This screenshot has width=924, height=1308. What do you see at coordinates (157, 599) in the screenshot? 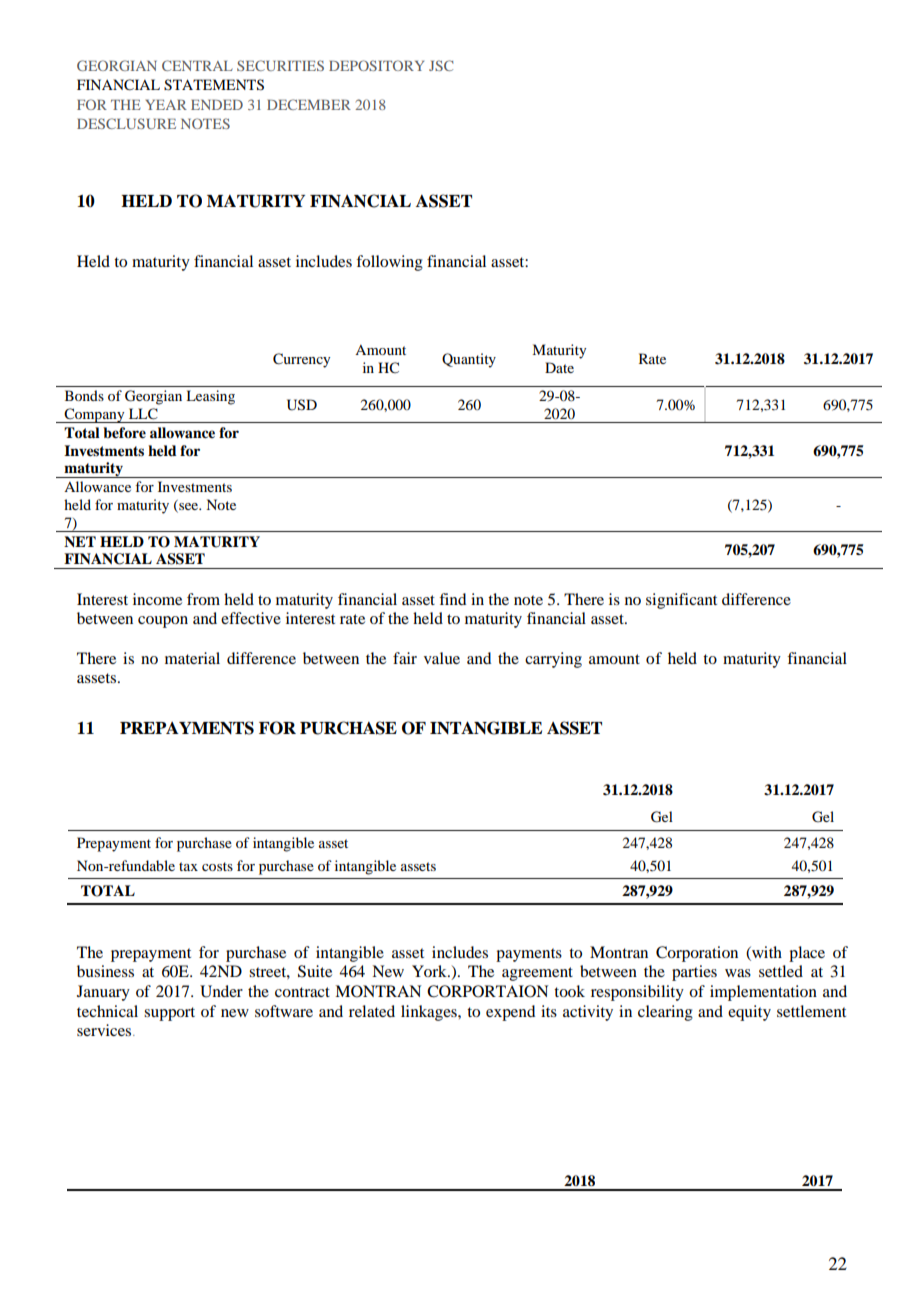
I see `income` at bounding box center [157, 599].
